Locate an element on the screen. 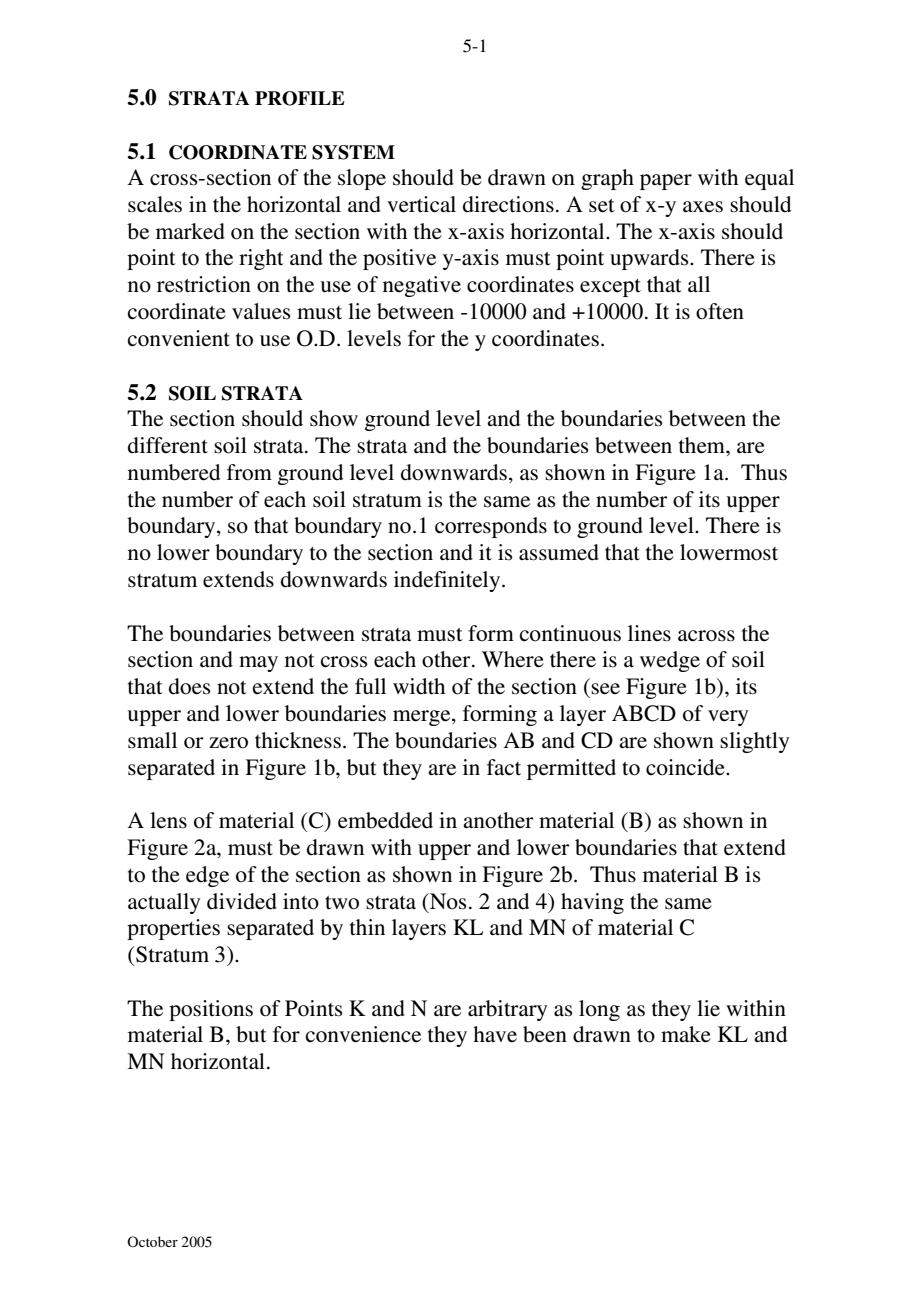  coincide is located at coordinates (686, 767).
